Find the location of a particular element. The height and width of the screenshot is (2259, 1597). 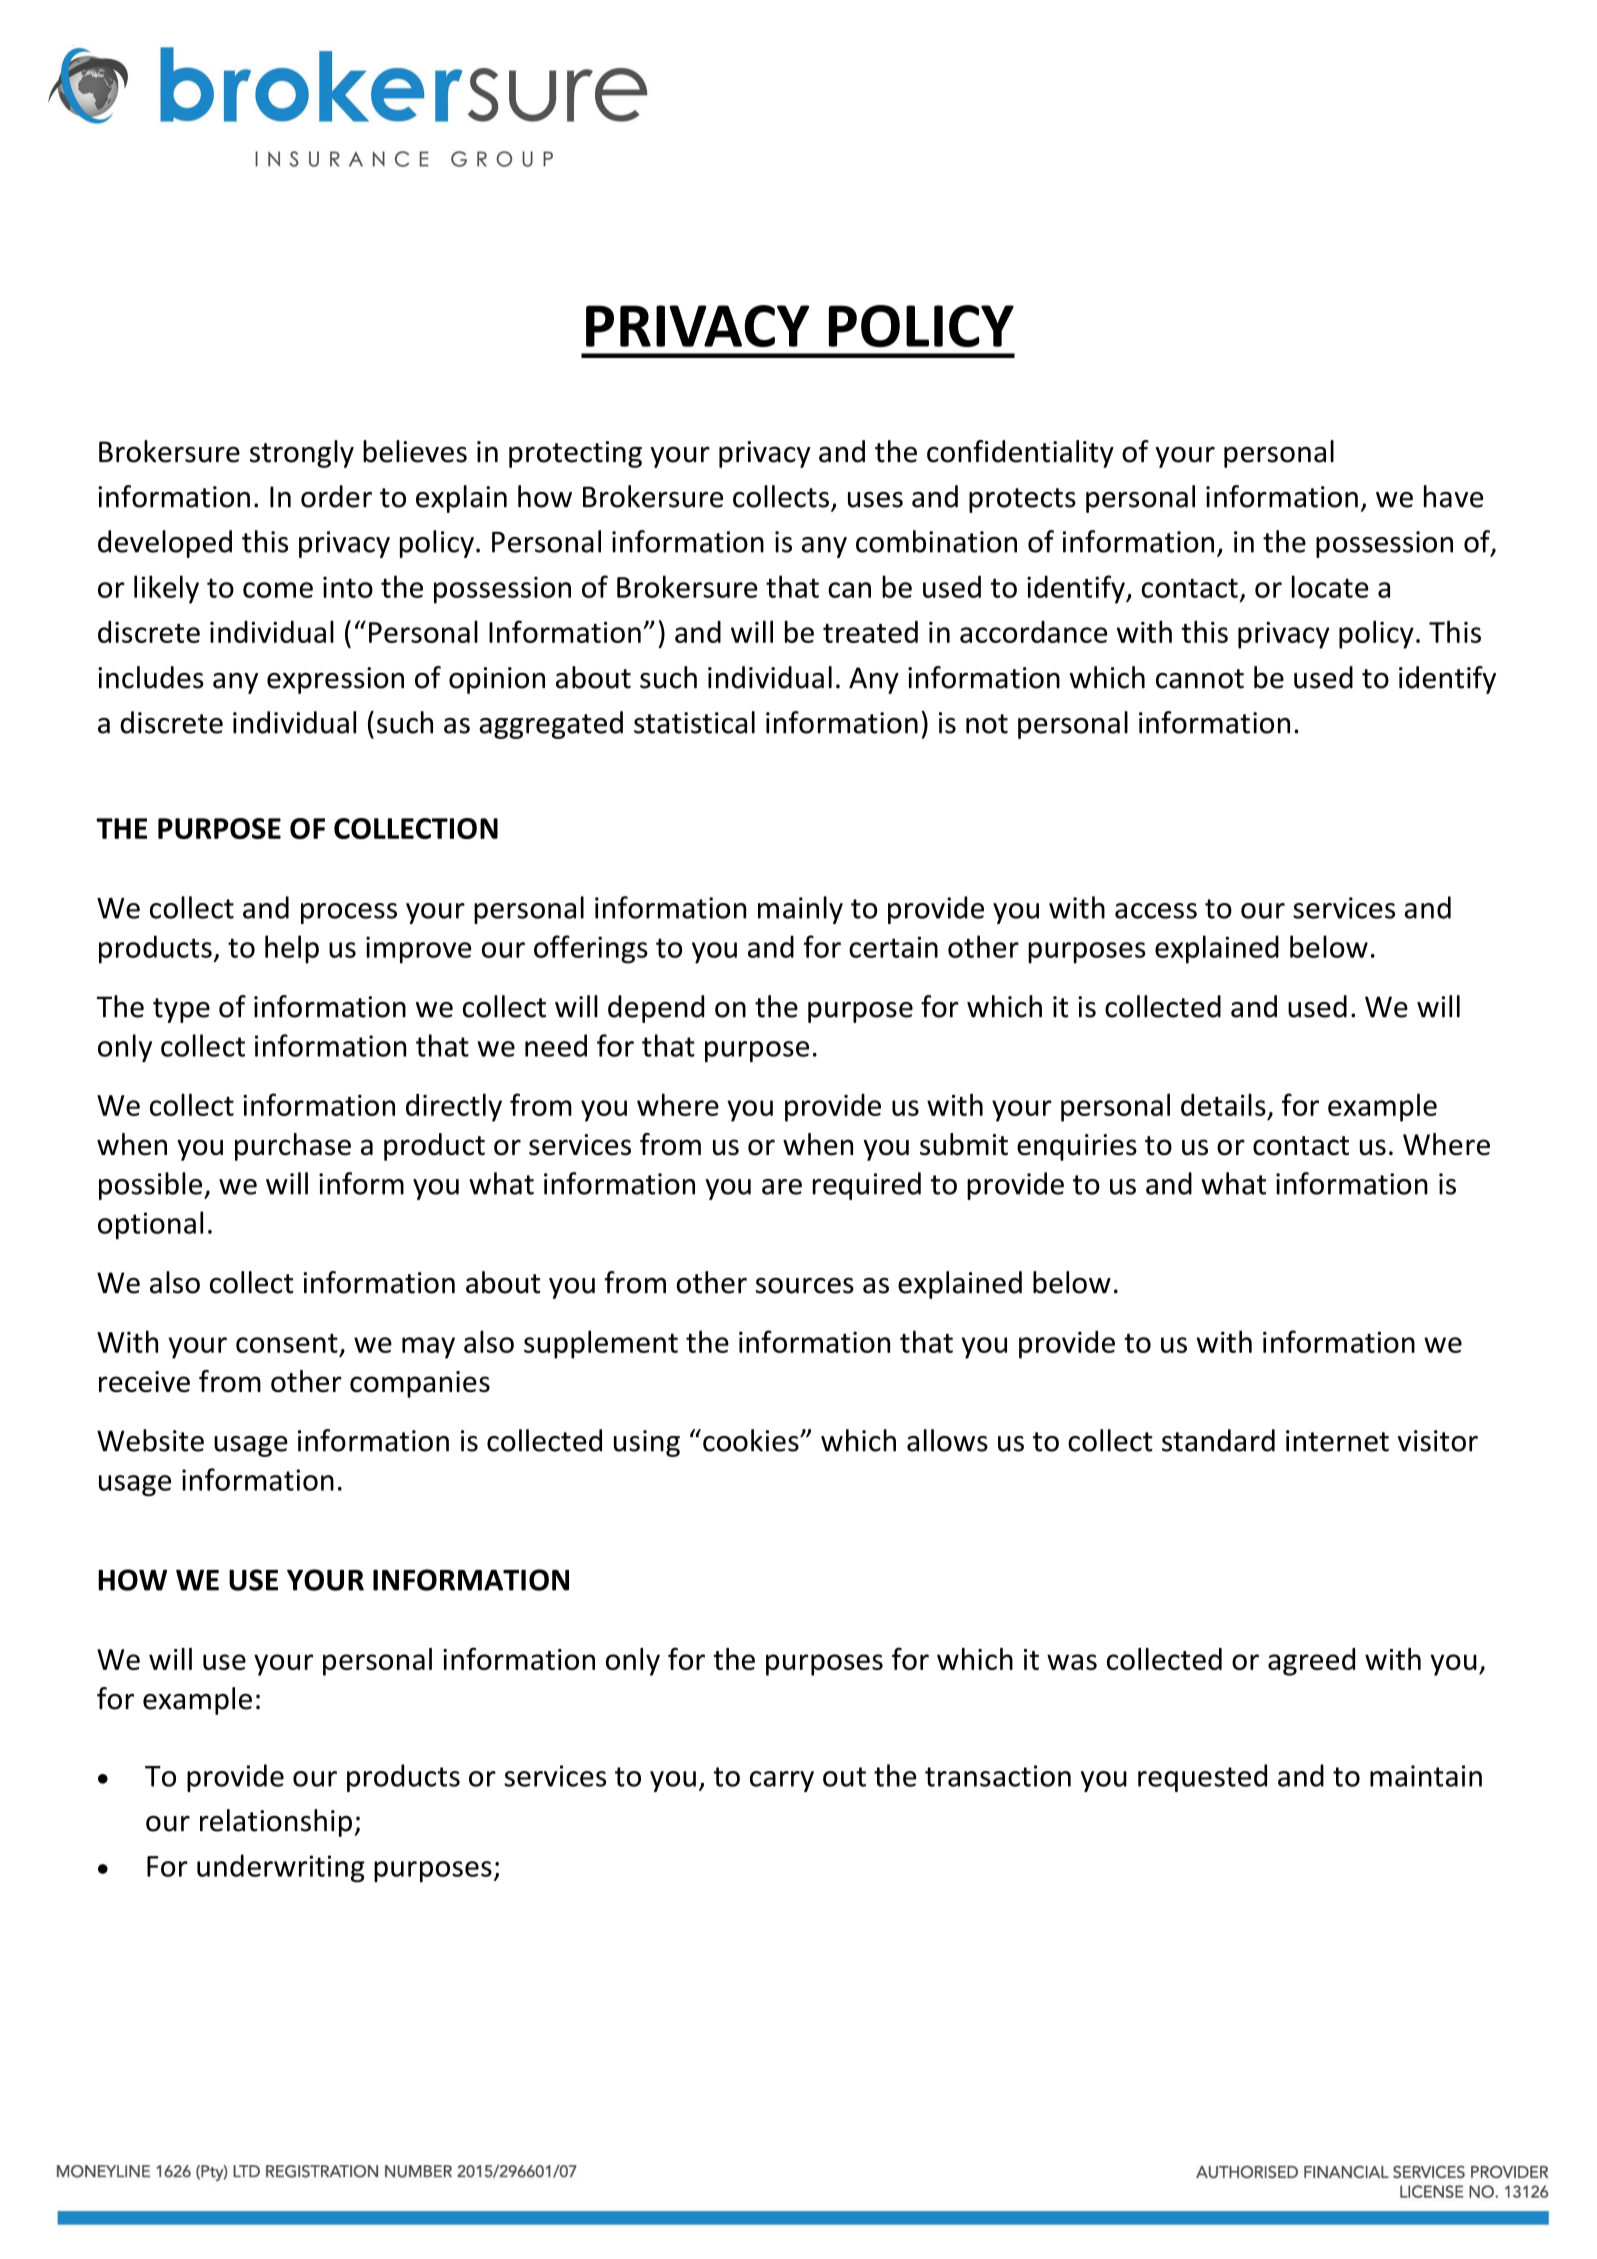

have is located at coordinates (1453, 496).
